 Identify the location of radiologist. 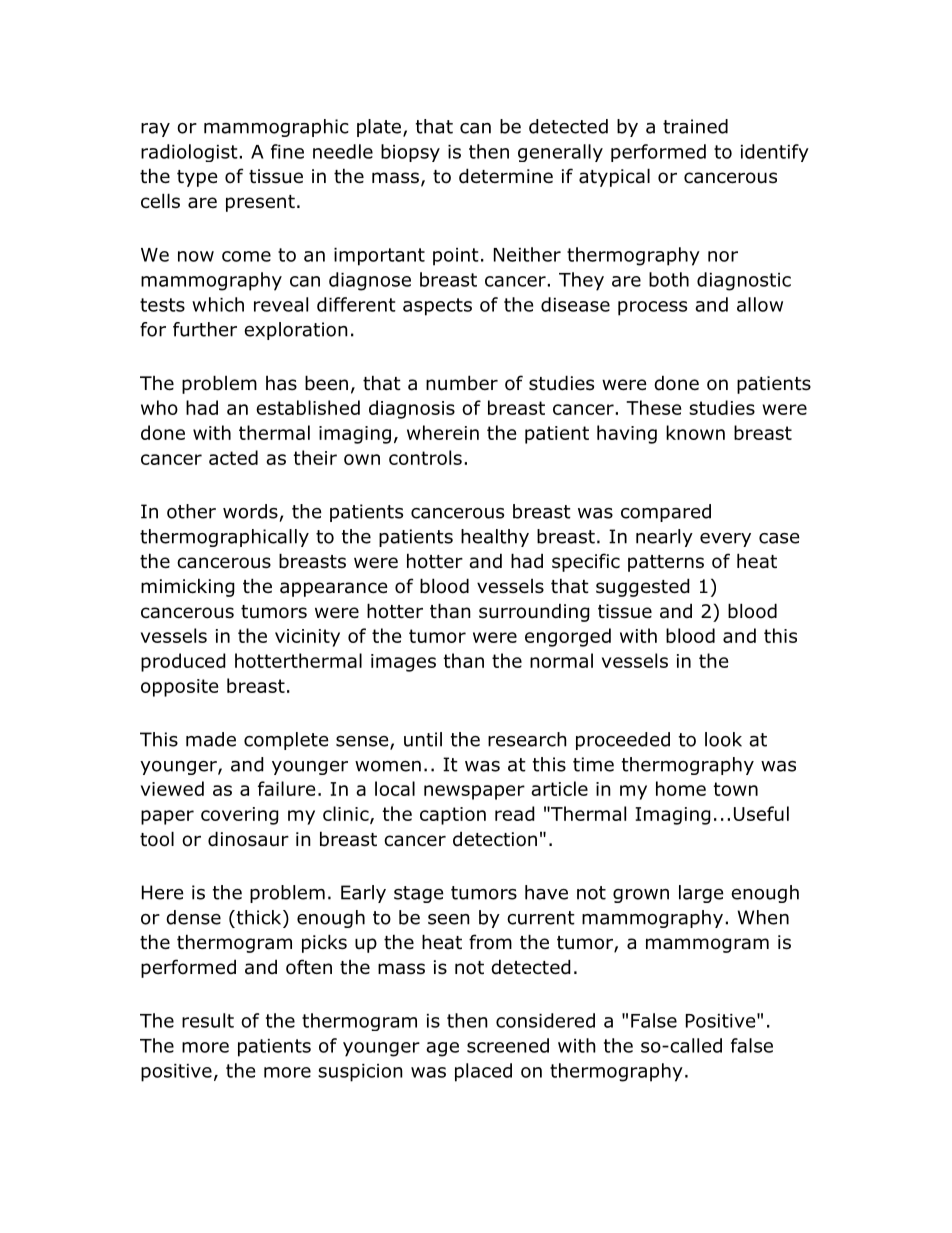
(189, 153).
